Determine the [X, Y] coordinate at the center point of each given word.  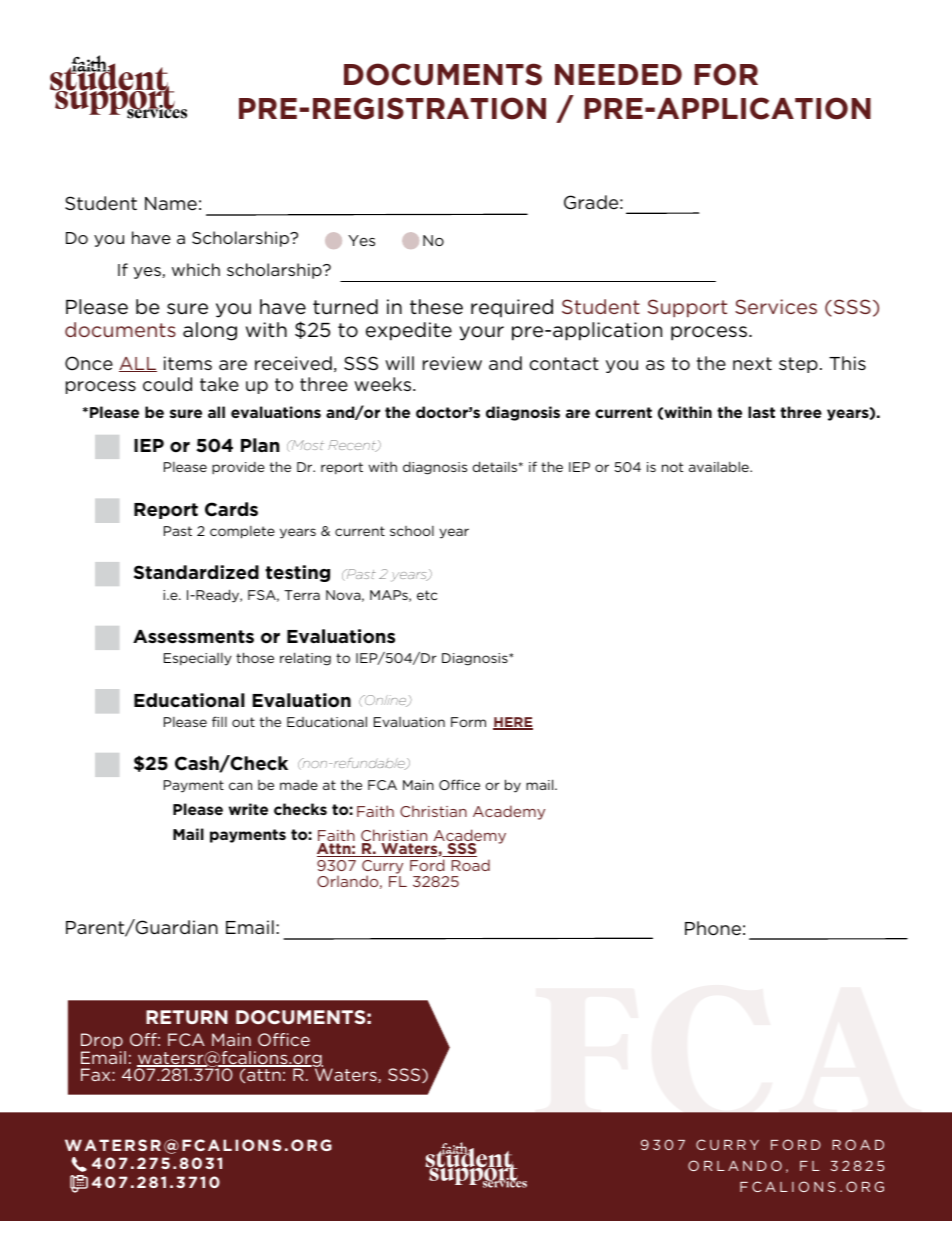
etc [427, 595]
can [240, 786]
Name [171, 204]
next [752, 364]
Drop [103, 1042]
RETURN [187, 1017]
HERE [513, 723]
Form [468, 722]
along [210, 331]
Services [776, 306]
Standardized [196, 572]
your [481, 333]
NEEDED [618, 74]
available [720, 466]
